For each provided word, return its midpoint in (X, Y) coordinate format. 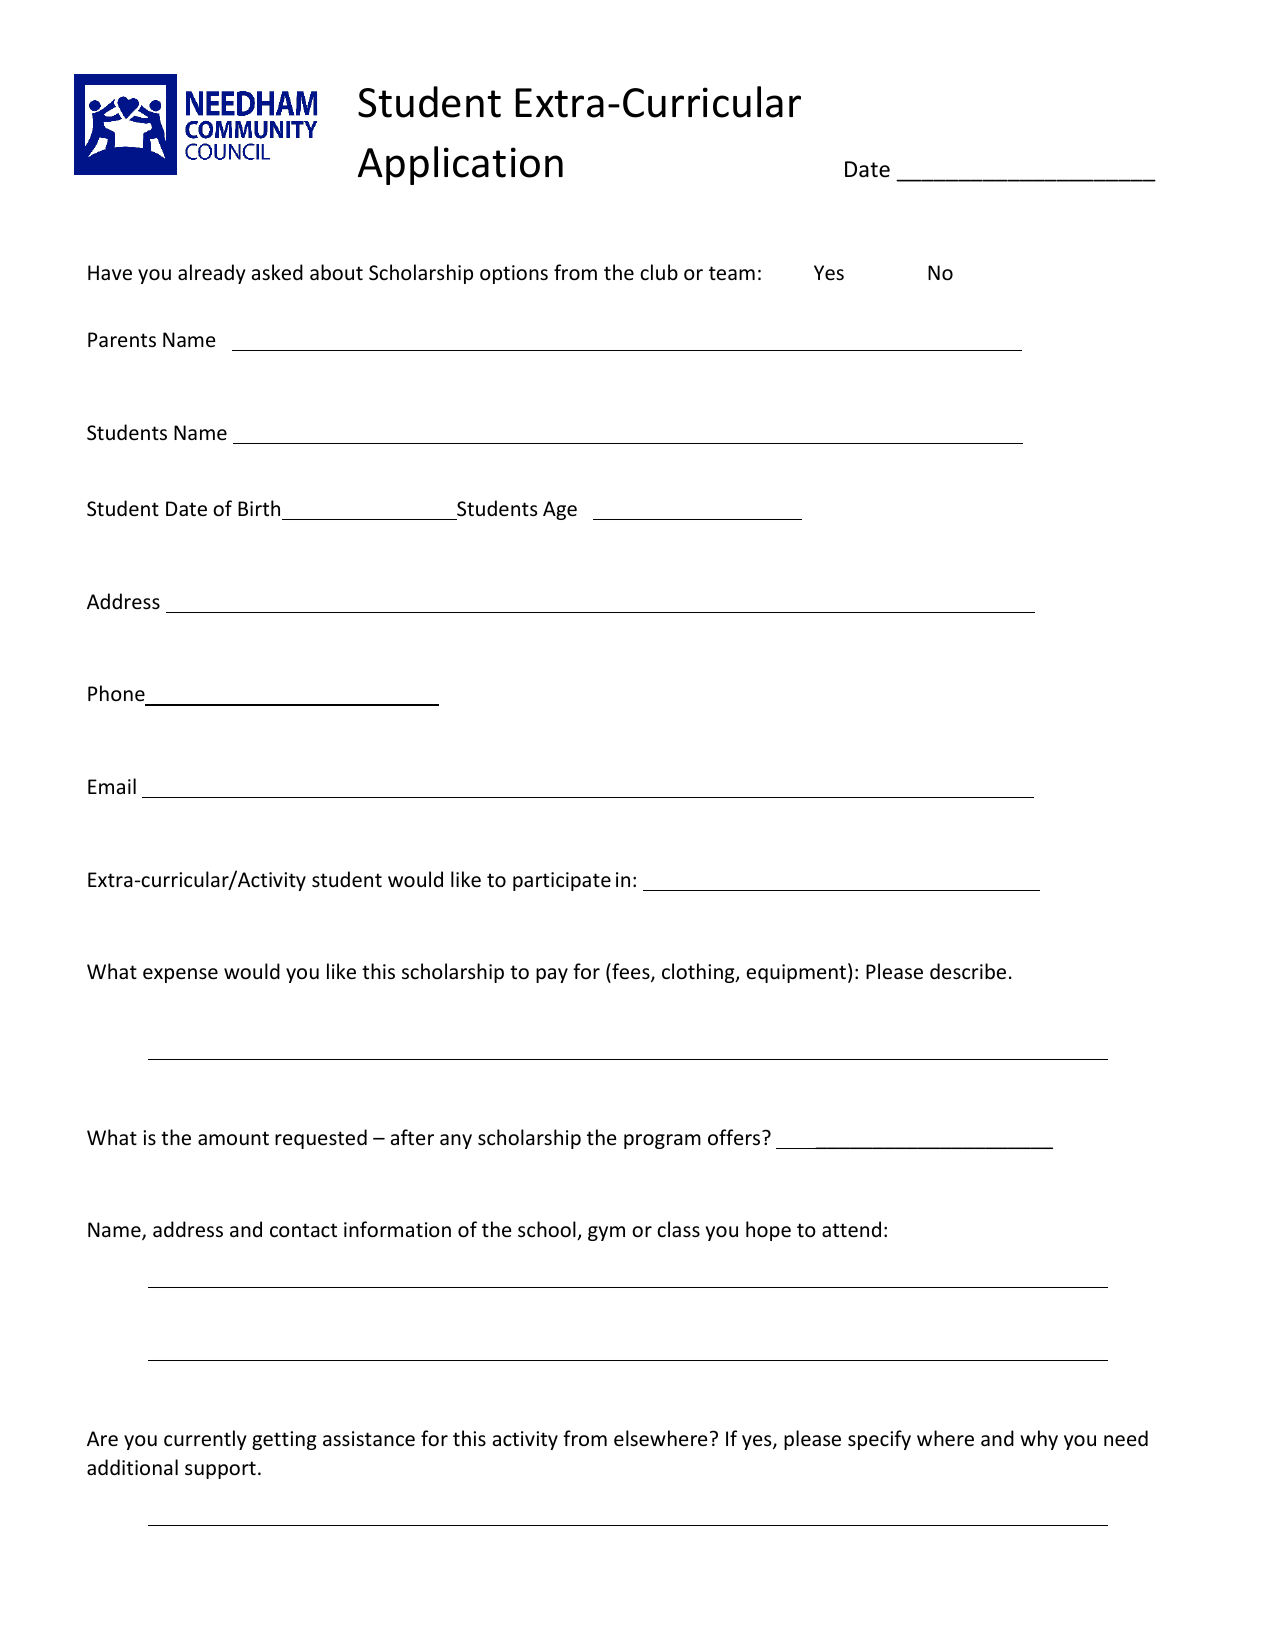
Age (560, 510)
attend (851, 1229)
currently (205, 1440)
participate (562, 881)
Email (112, 786)
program (662, 1141)
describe (968, 971)
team (732, 273)
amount (233, 1138)
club (659, 272)
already (212, 274)
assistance (369, 1439)
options (514, 274)
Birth (259, 508)
